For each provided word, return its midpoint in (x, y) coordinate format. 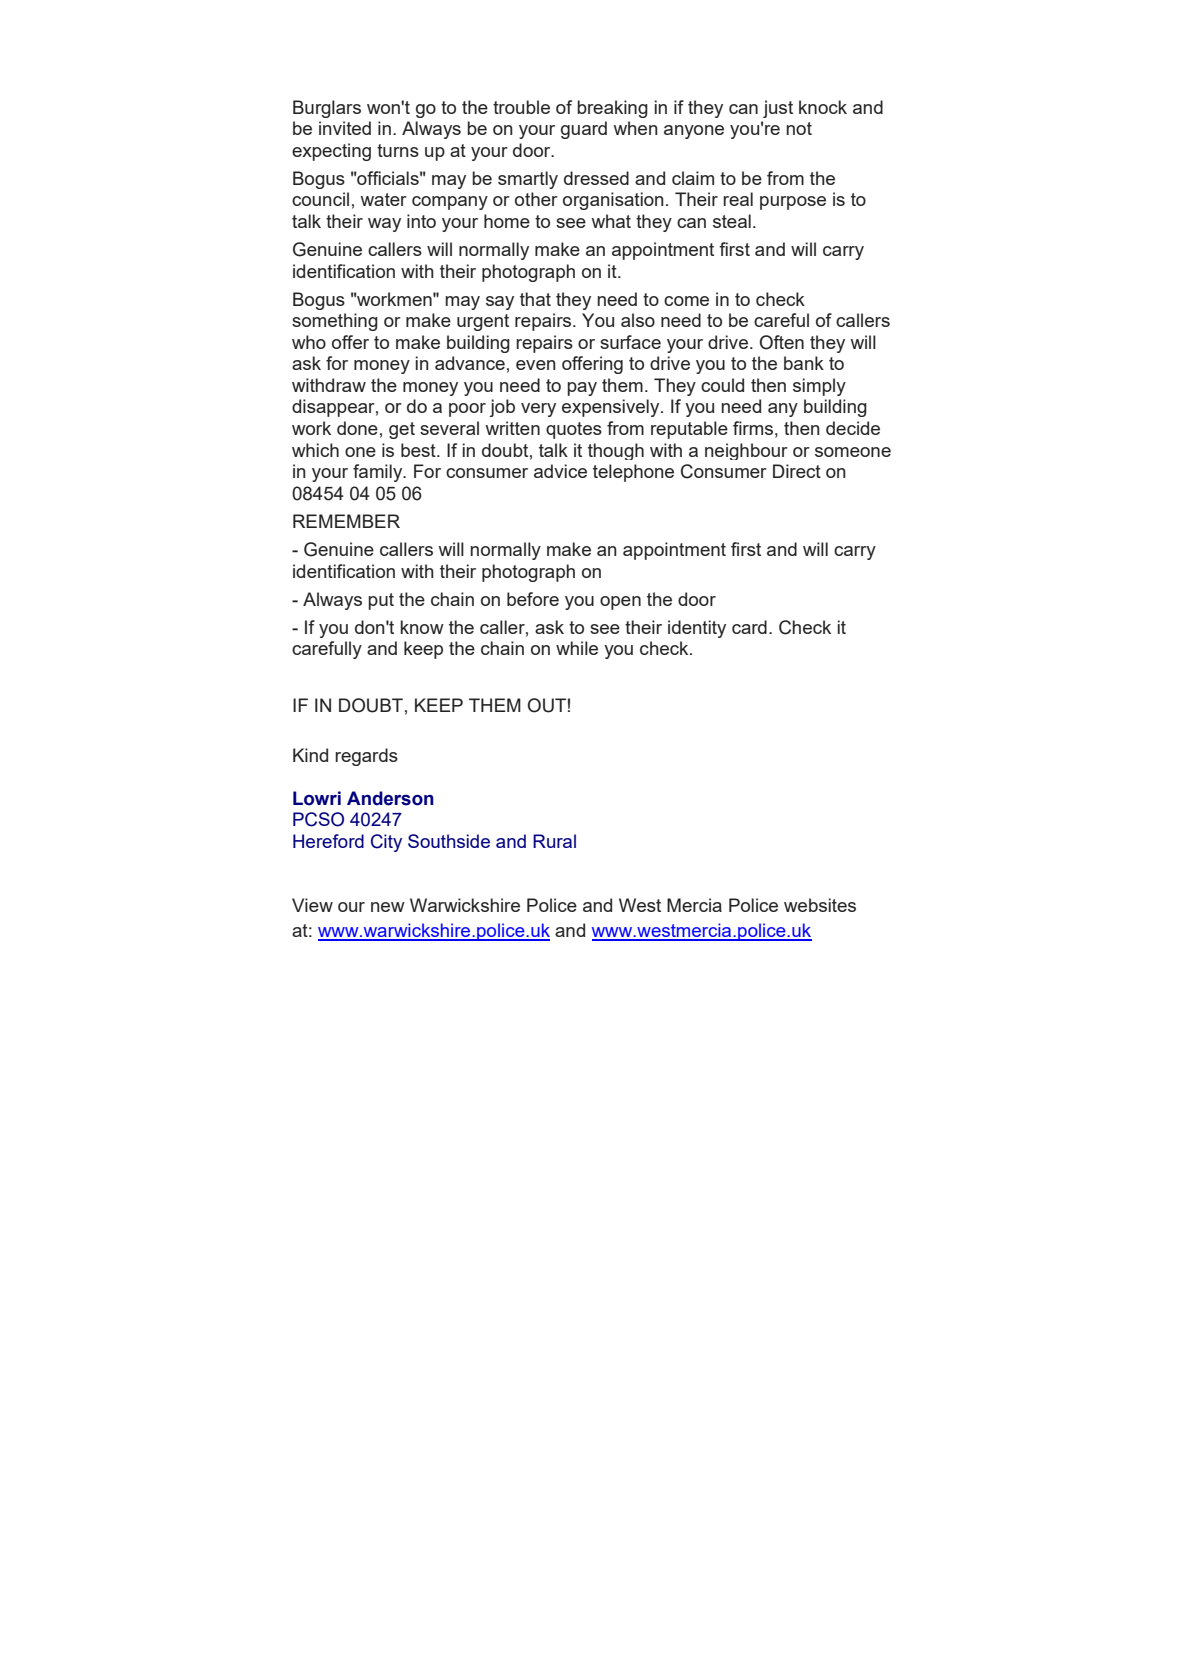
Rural (554, 841)
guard (584, 130)
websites (820, 905)
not (799, 128)
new (388, 907)
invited (345, 128)
